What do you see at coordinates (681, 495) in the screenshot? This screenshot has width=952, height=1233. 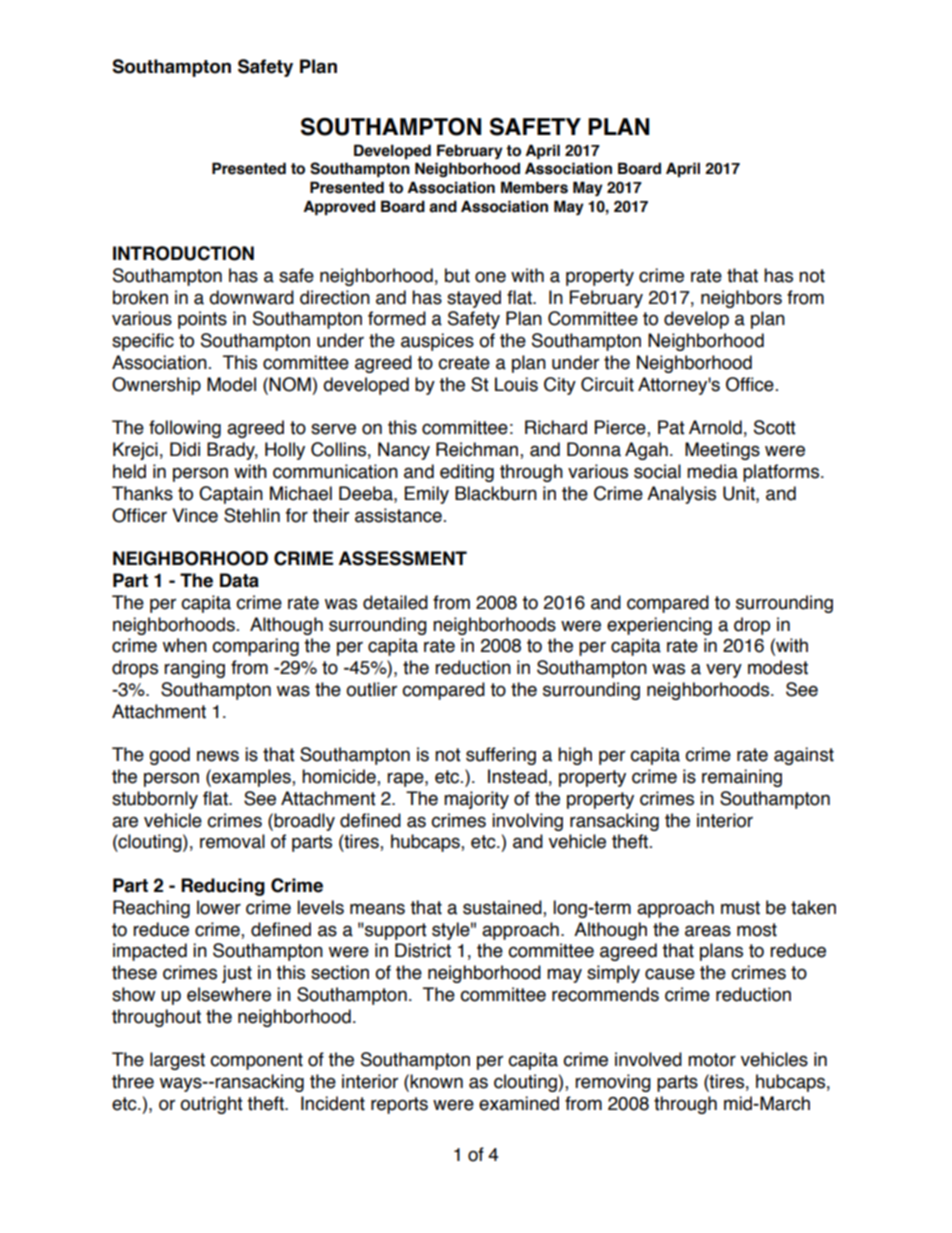 I see `Analysis` at bounding box center [681, 495].
